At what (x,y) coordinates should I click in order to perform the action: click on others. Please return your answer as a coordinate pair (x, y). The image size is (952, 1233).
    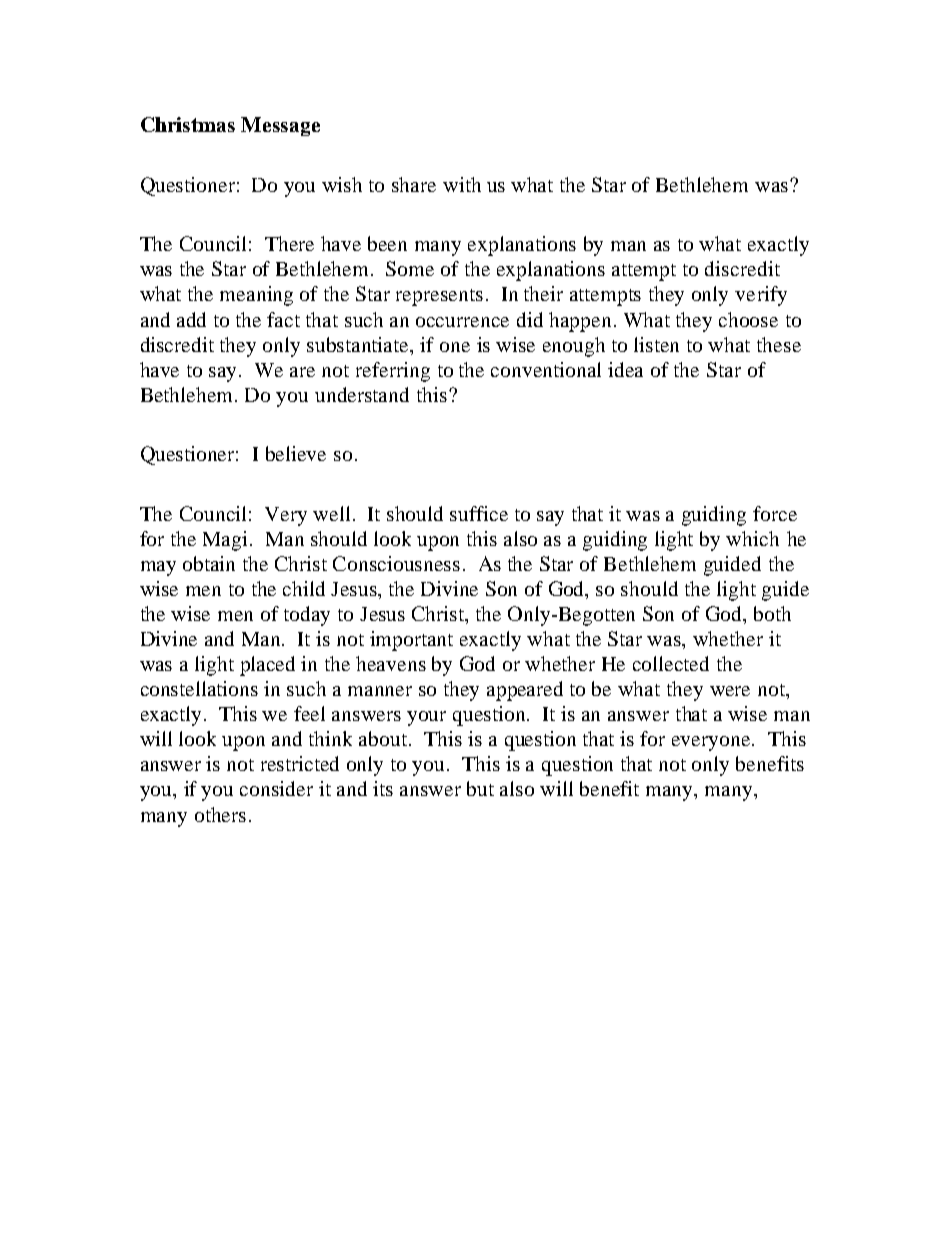
    Looking at the image, I should click on (220, 814).
